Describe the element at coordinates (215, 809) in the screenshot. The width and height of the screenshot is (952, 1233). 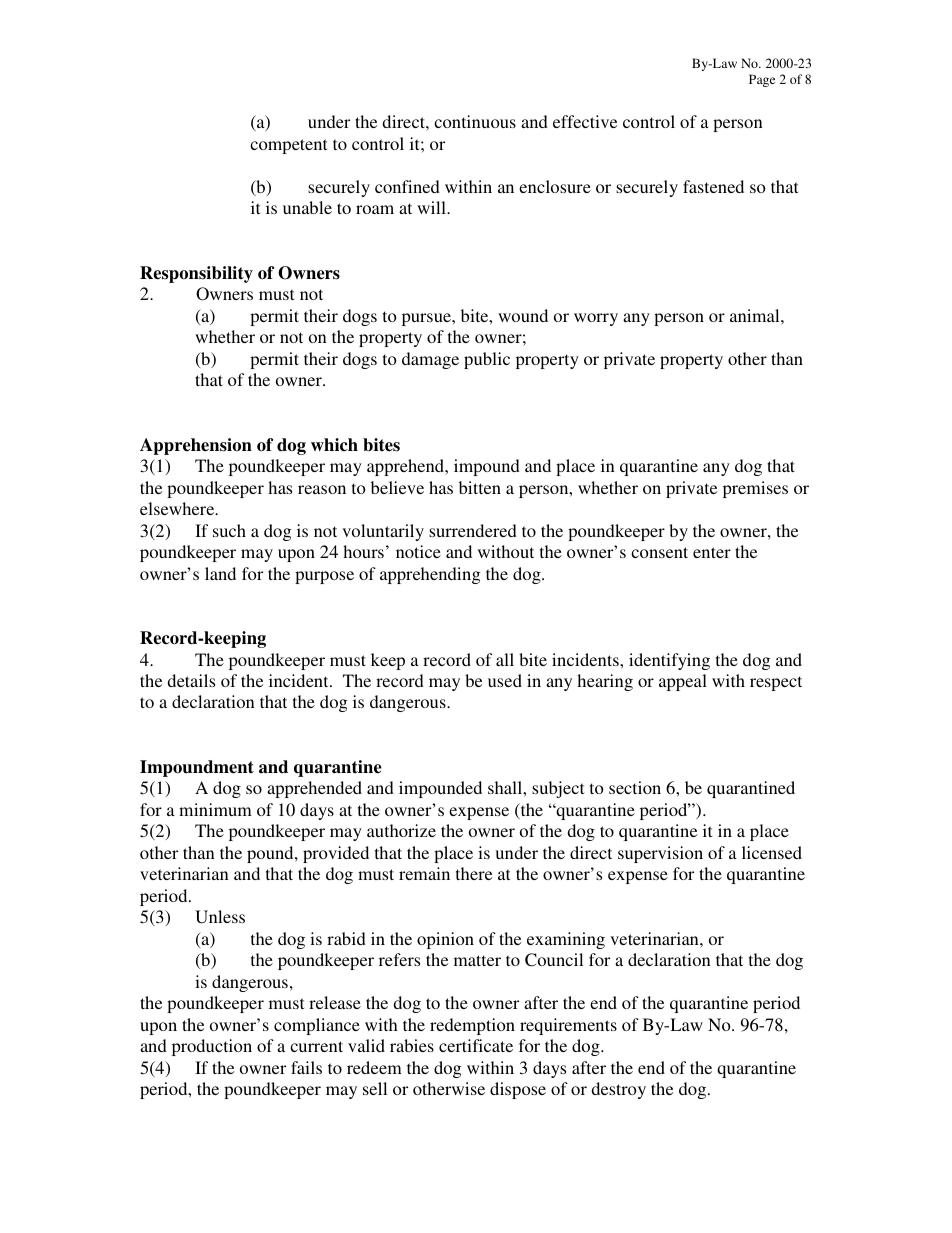
I see `minimum` at that location.
